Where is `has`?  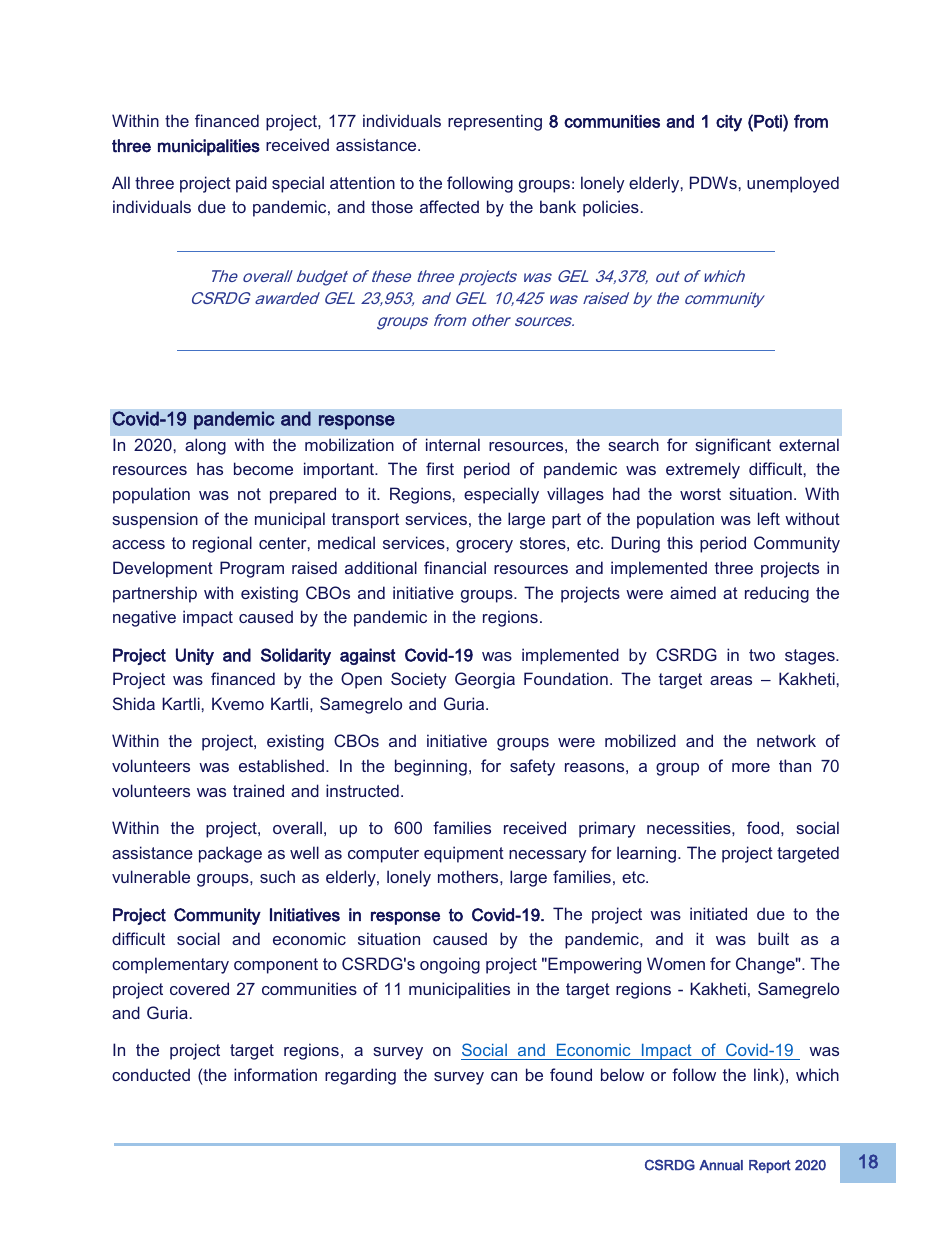
has is located at coordinates (210, 468).
